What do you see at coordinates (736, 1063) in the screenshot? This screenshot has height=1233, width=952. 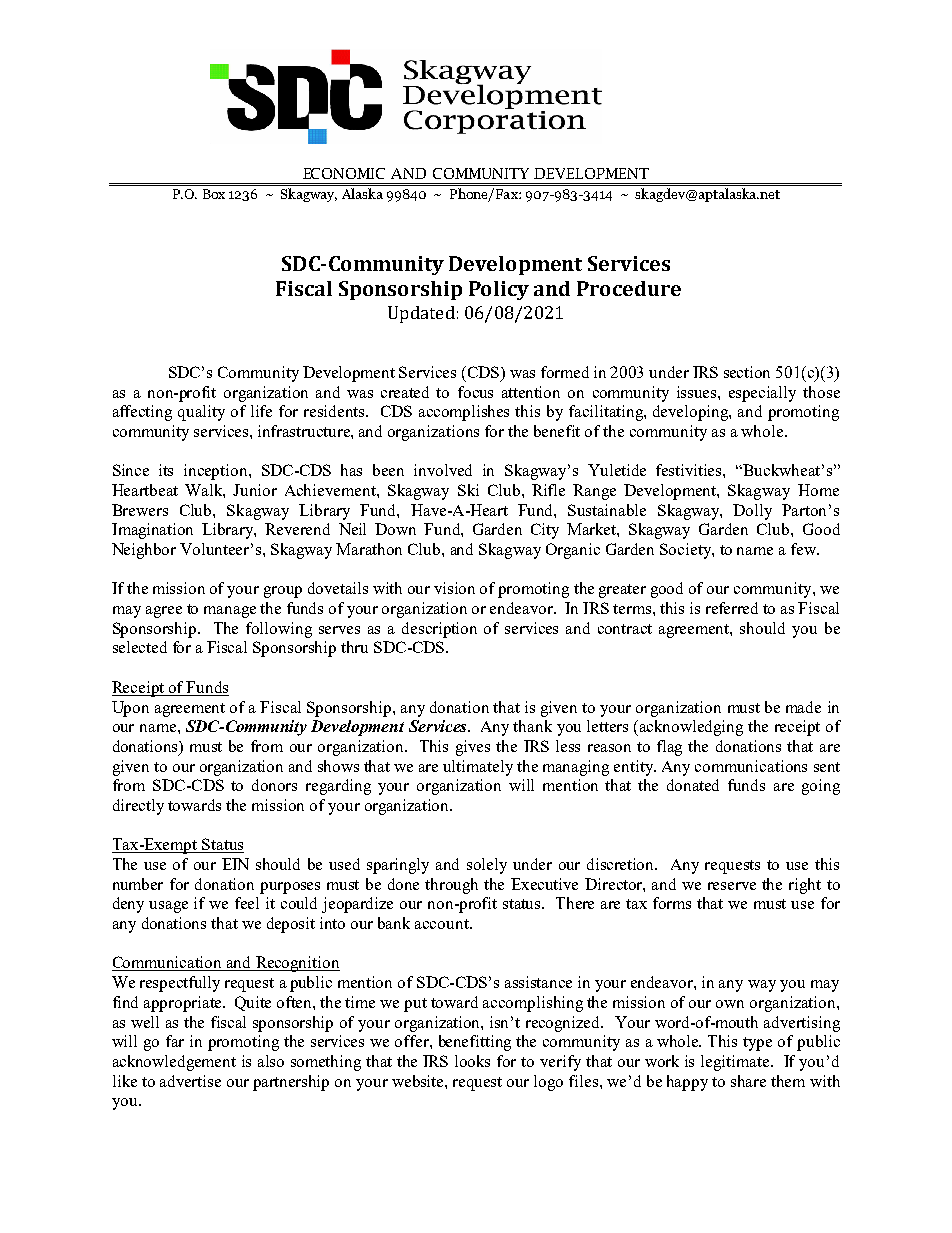 I see `legitimate` at bounding box center [736, 1063].
